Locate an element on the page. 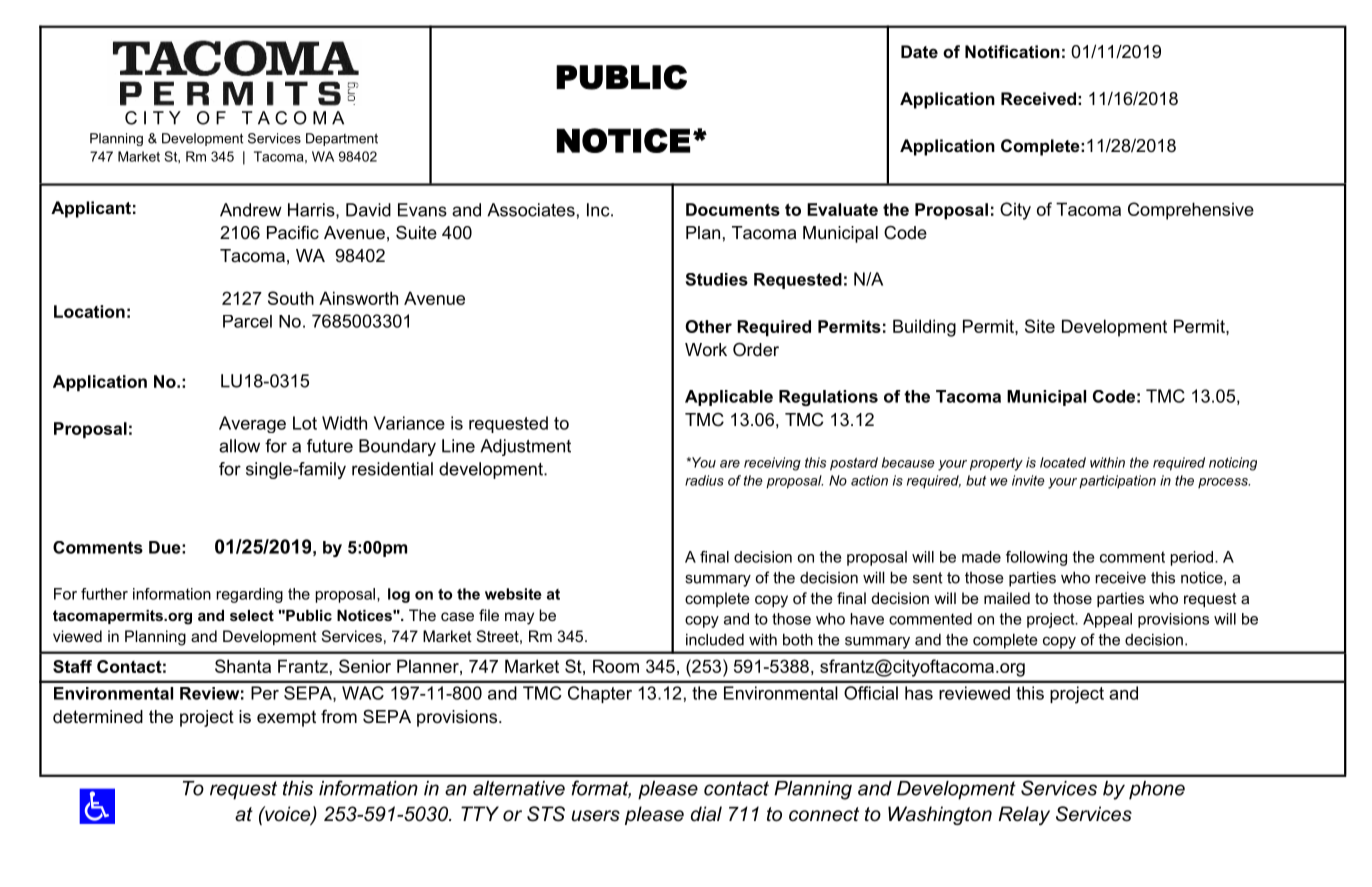  select is located at coordinates (252, 615).
